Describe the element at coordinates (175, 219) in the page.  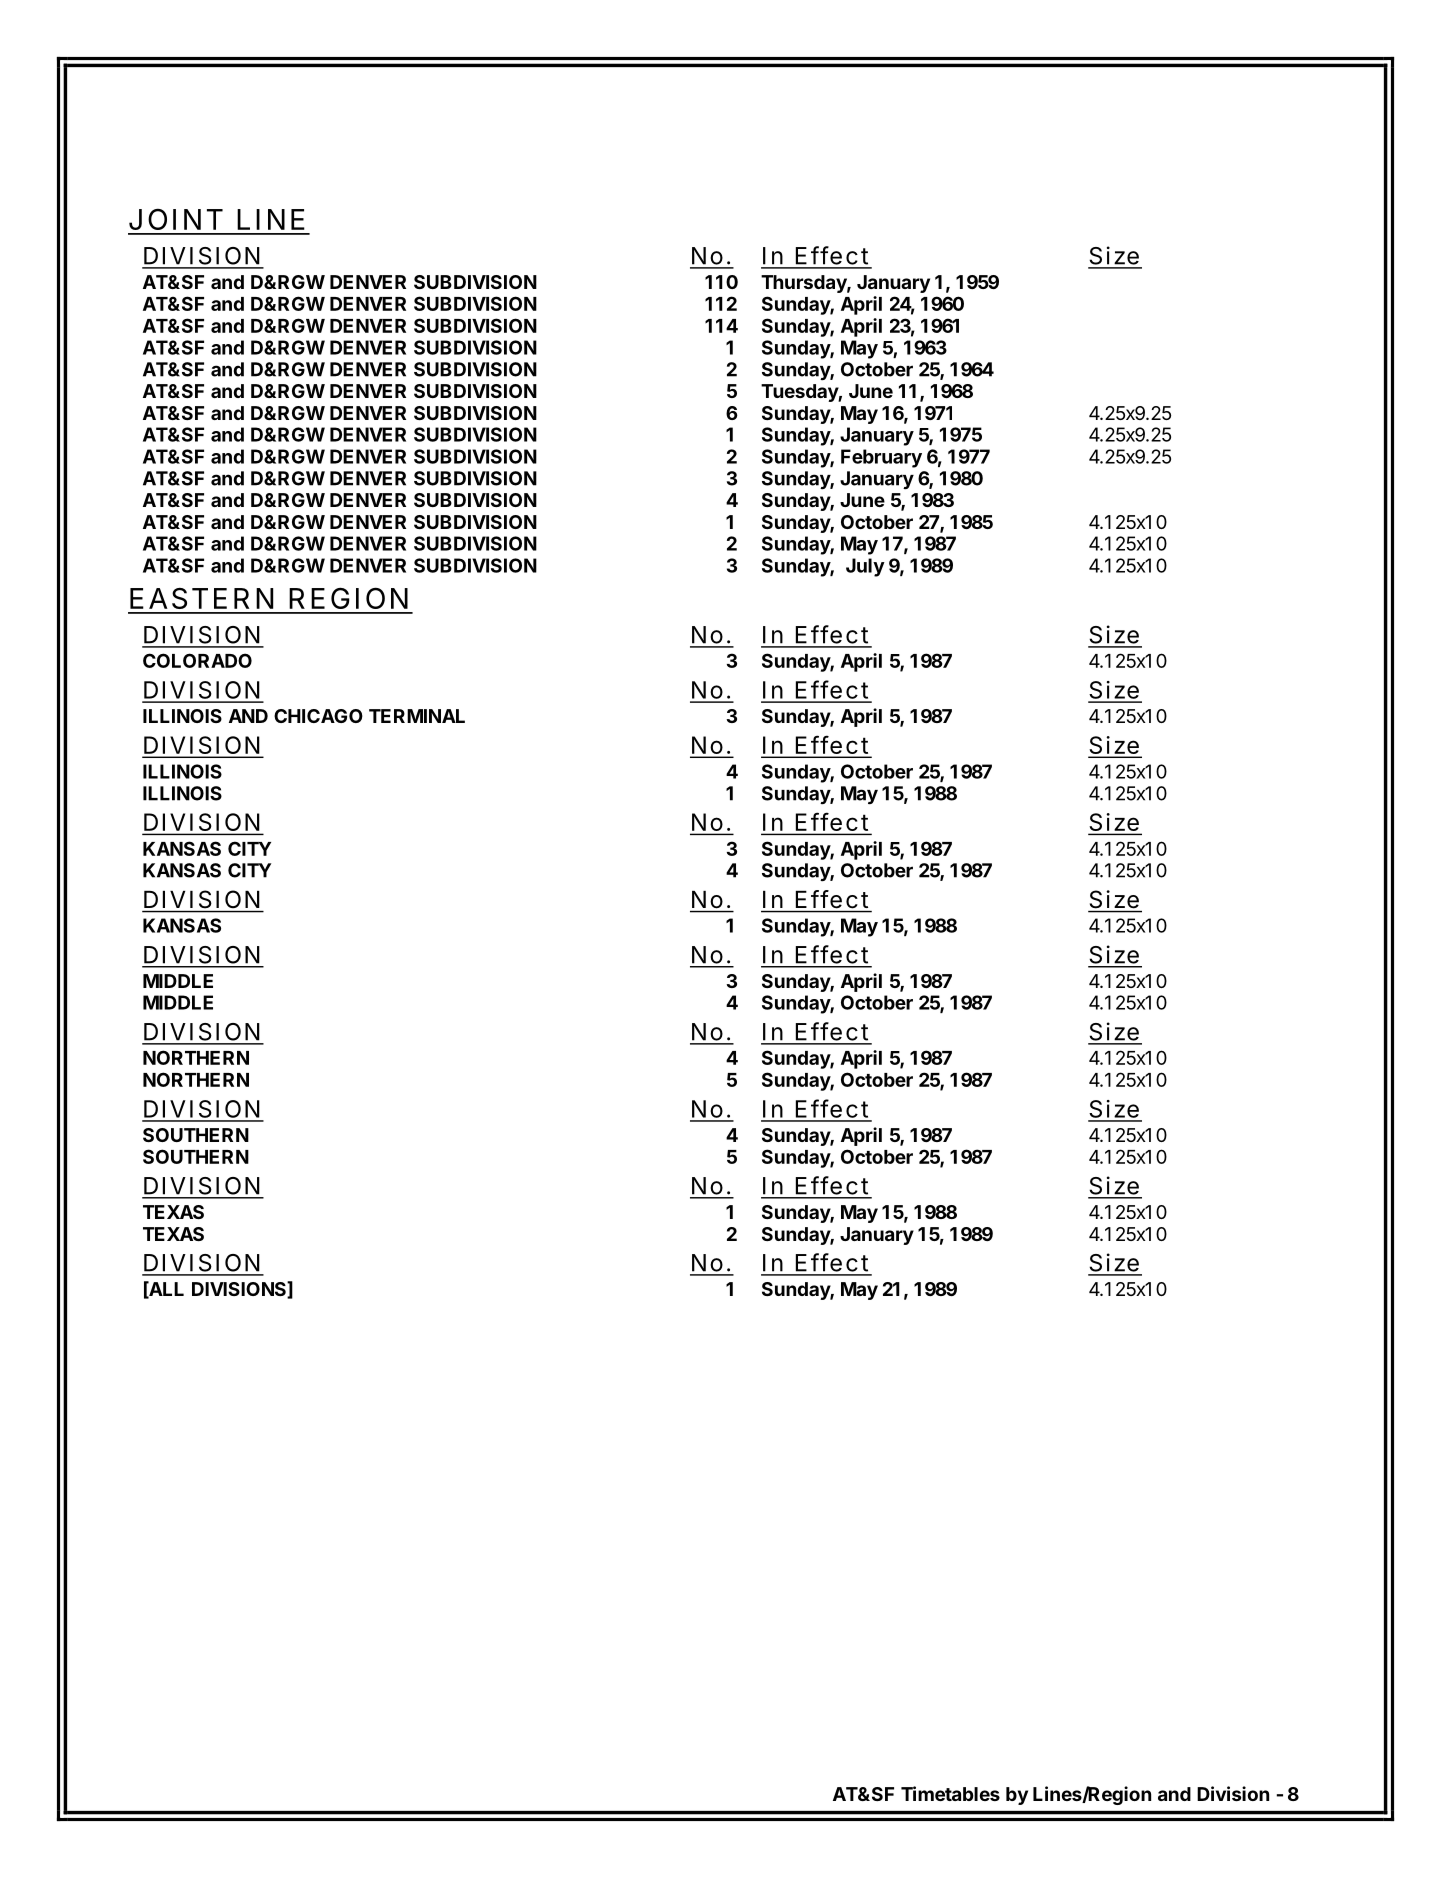
I see `JOINT` at that location.
